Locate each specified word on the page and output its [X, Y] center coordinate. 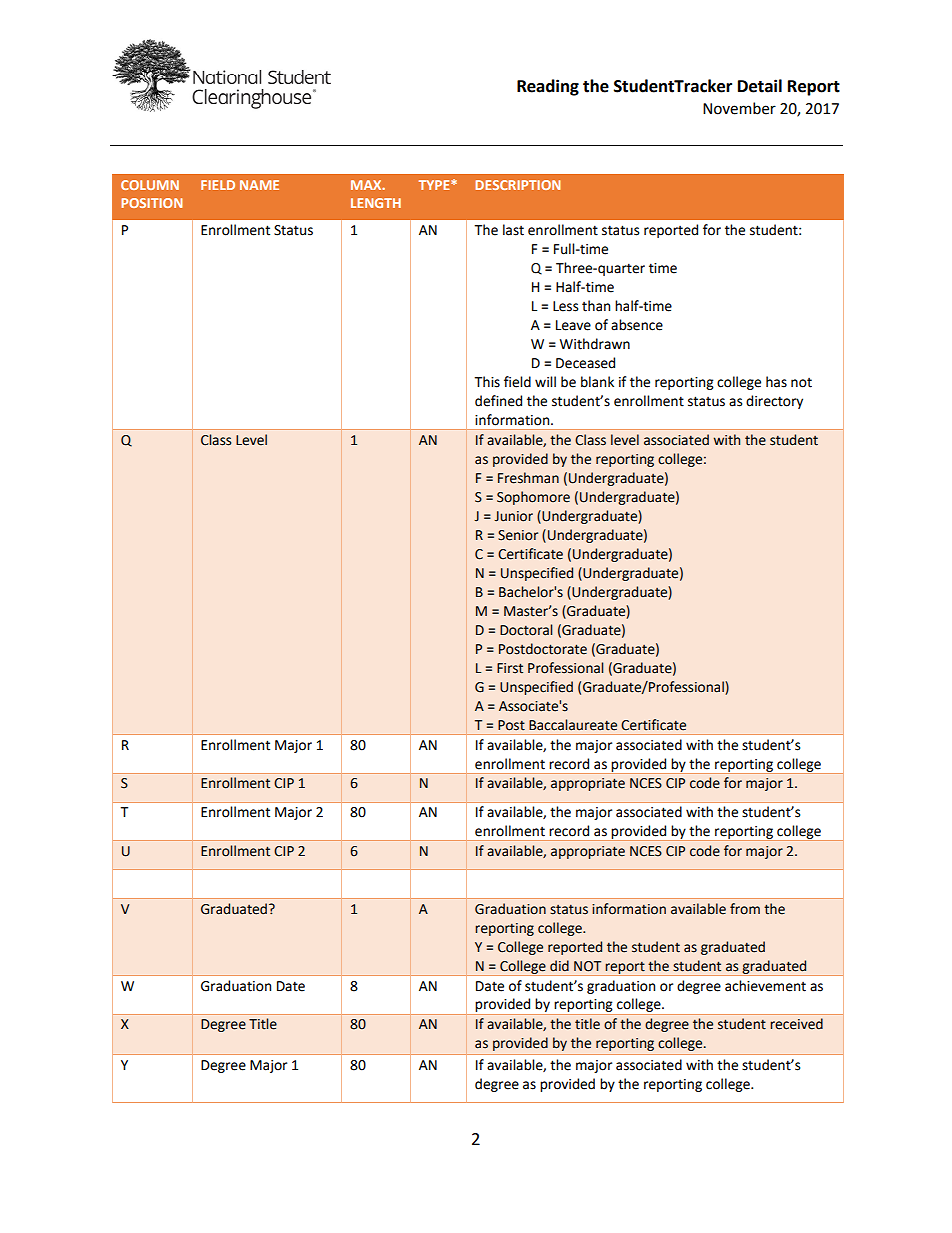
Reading [548, 87]
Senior [518, 535]
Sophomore [533, 498]
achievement [765, 986]
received [796, 1024]
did [559, 966]
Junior [513, 516]
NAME [259, 185]
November [739, 108]
